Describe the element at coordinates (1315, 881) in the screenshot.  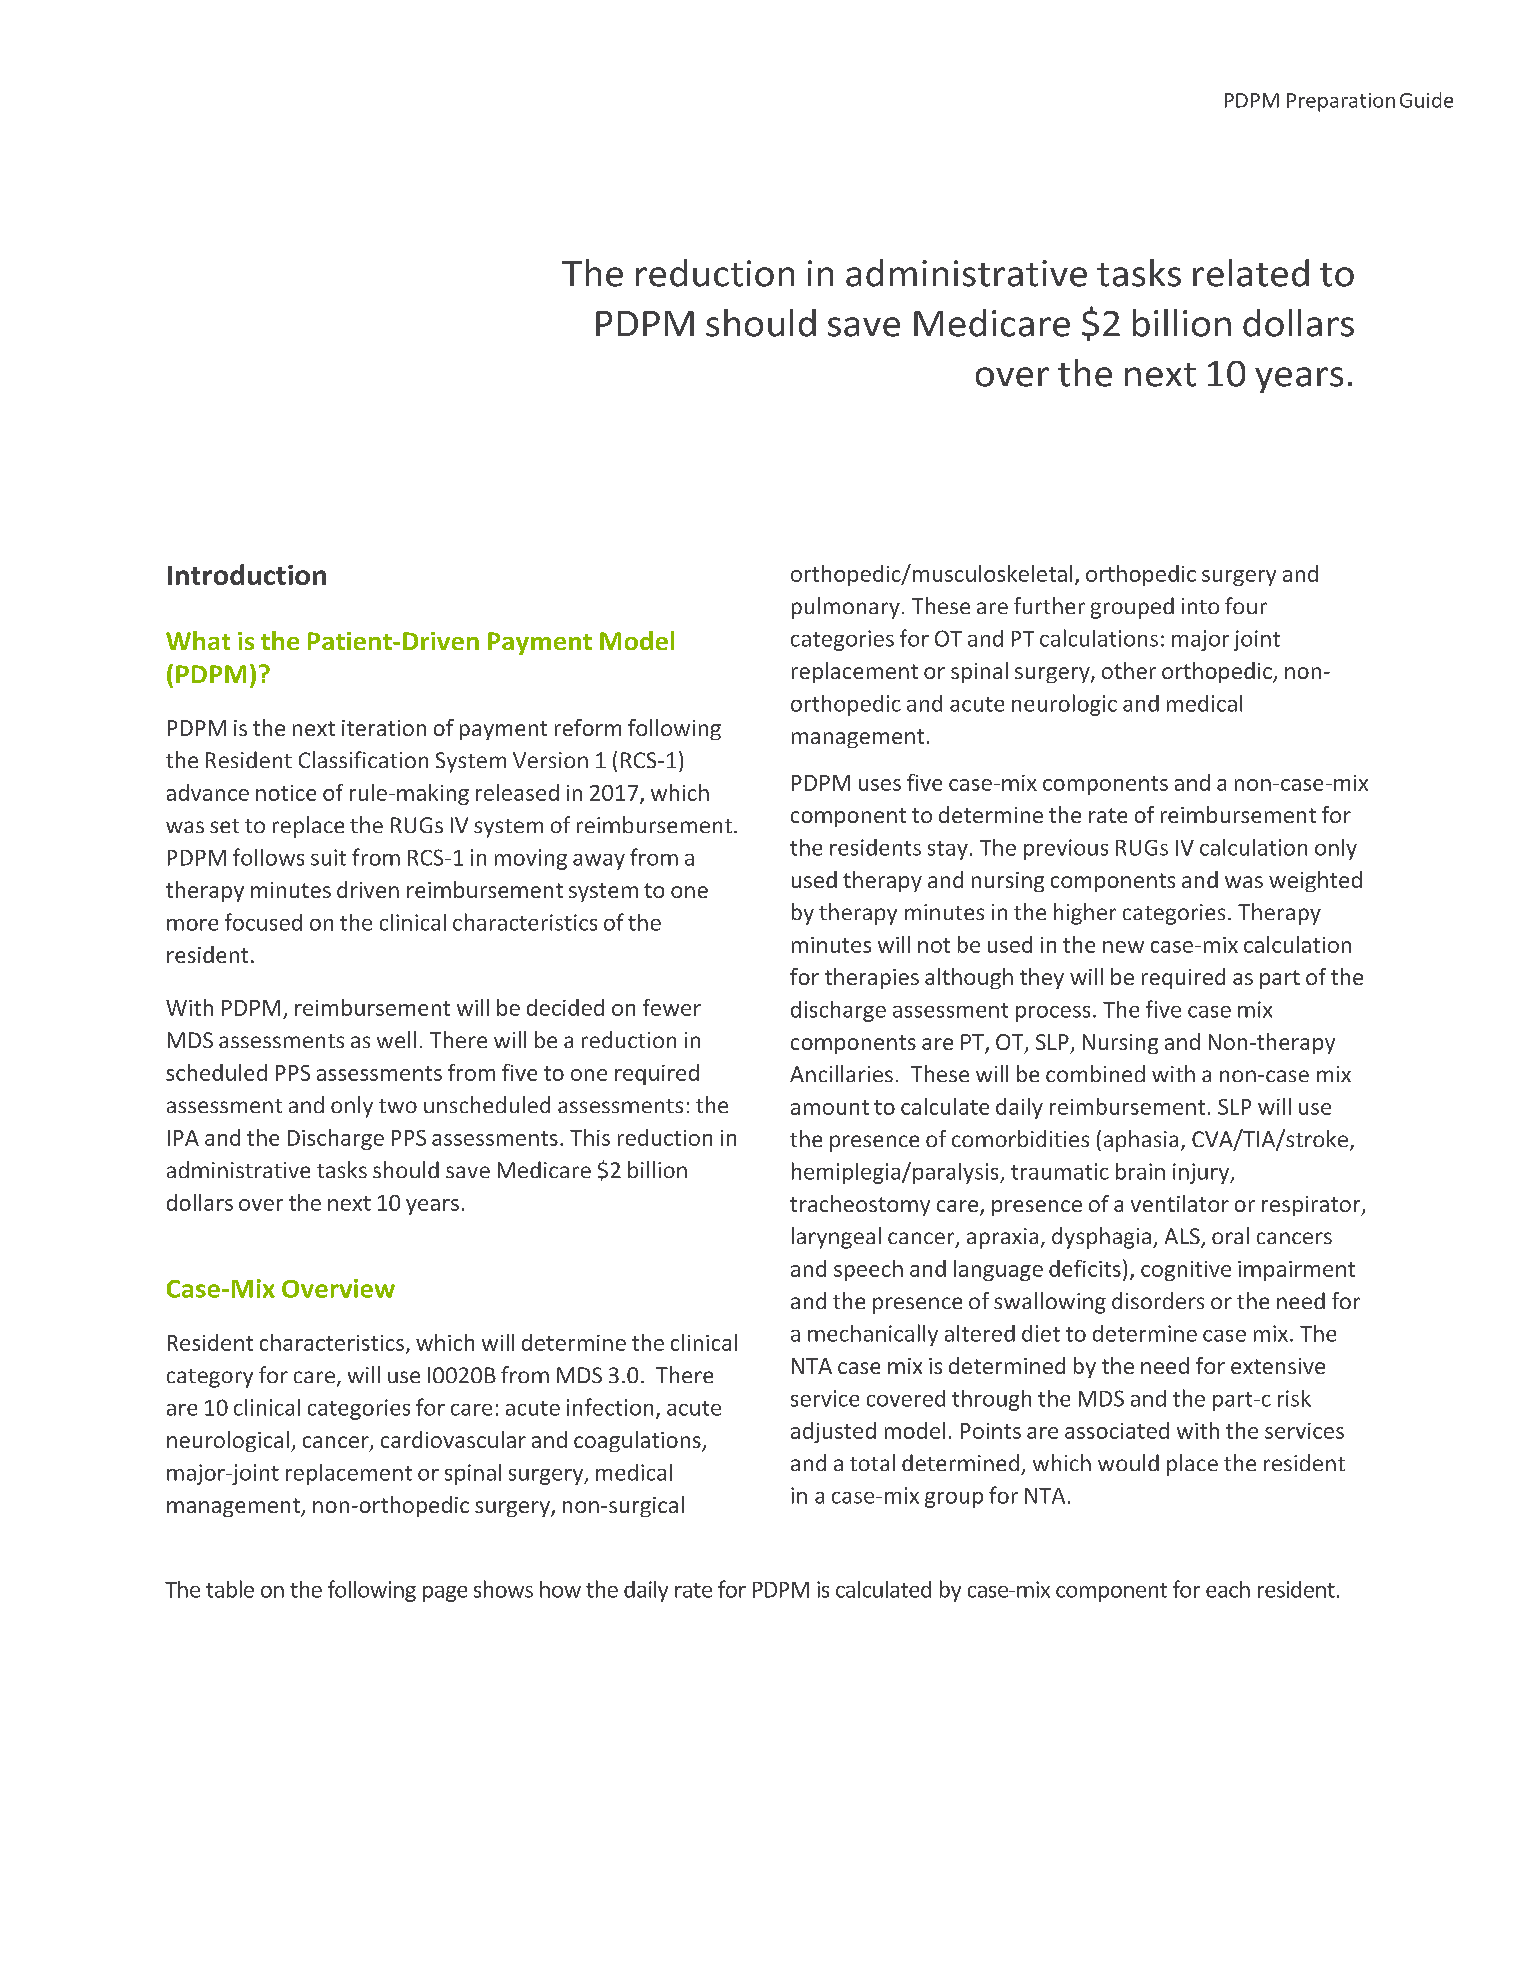
I see `weighted` at that location.
